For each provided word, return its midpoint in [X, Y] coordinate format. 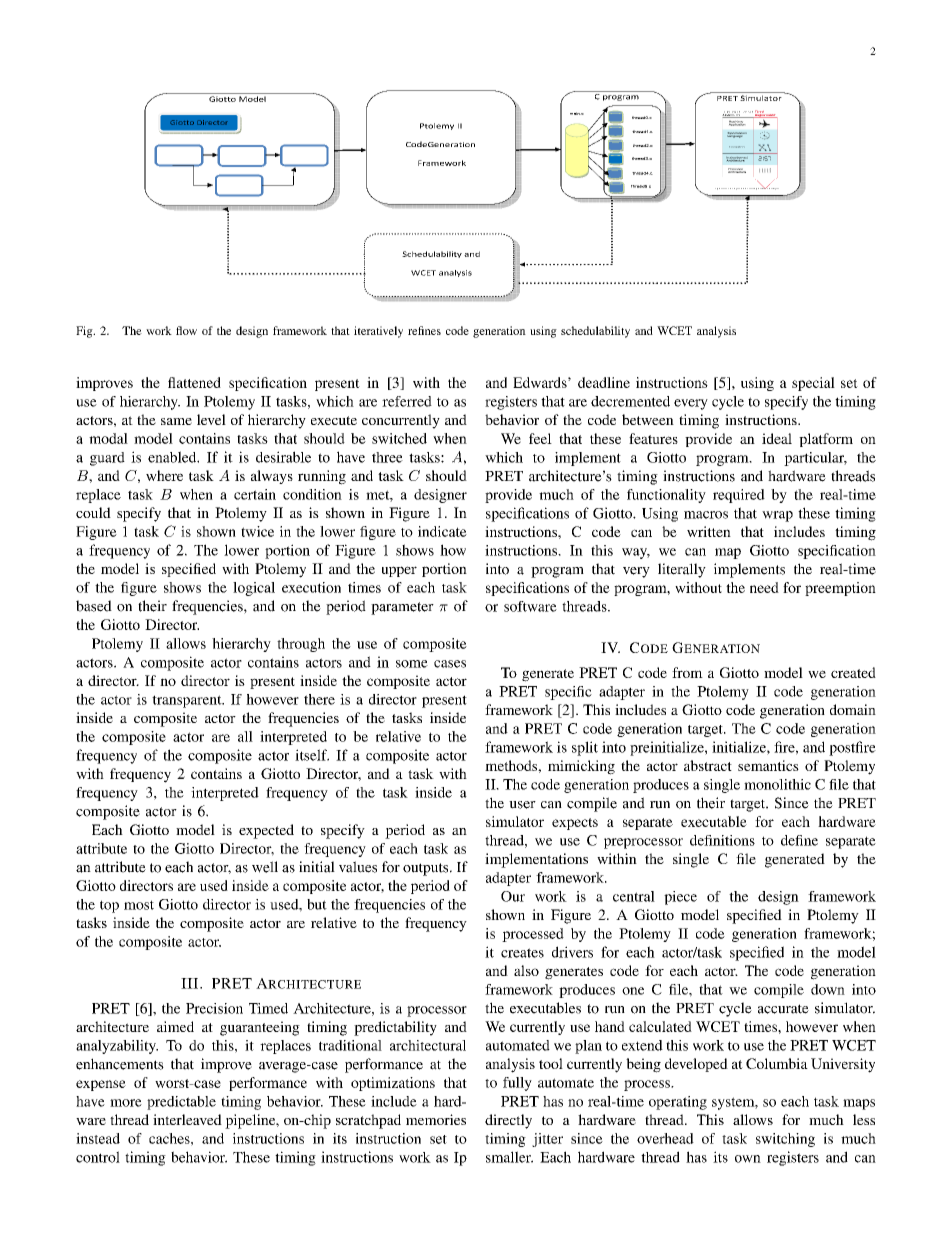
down [828, 989]
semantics [768, 765]
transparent [188, 701]
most [139, 905]
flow [186, 330]
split [585, 748]
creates [522, 953]
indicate [442, 531]
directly [508, 1121]
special [813, 384]
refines [424, 330]
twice [257, 531]
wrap [777, 516]
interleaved [187, 1119]
